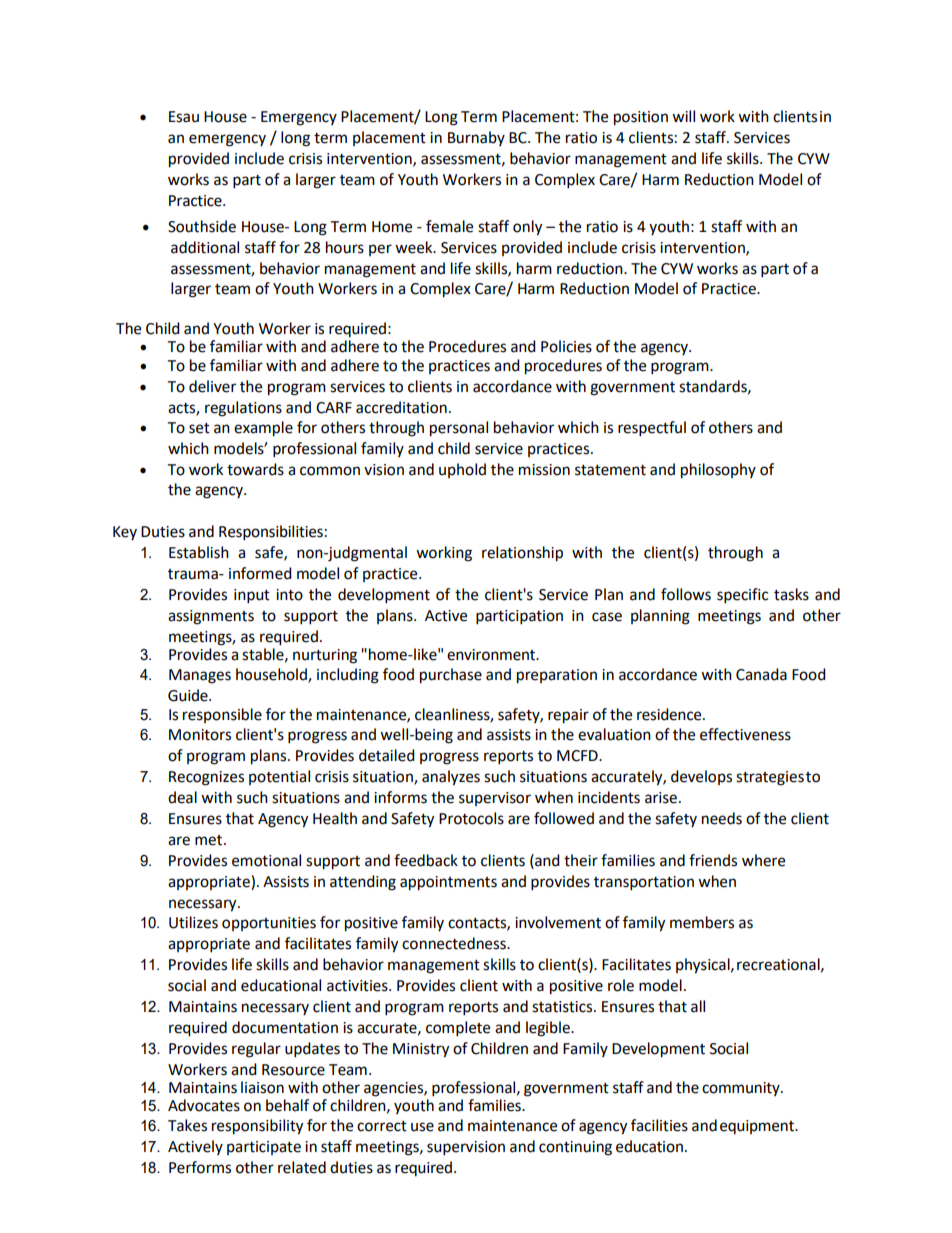  I want to click on relationship, so click(522, 554).
